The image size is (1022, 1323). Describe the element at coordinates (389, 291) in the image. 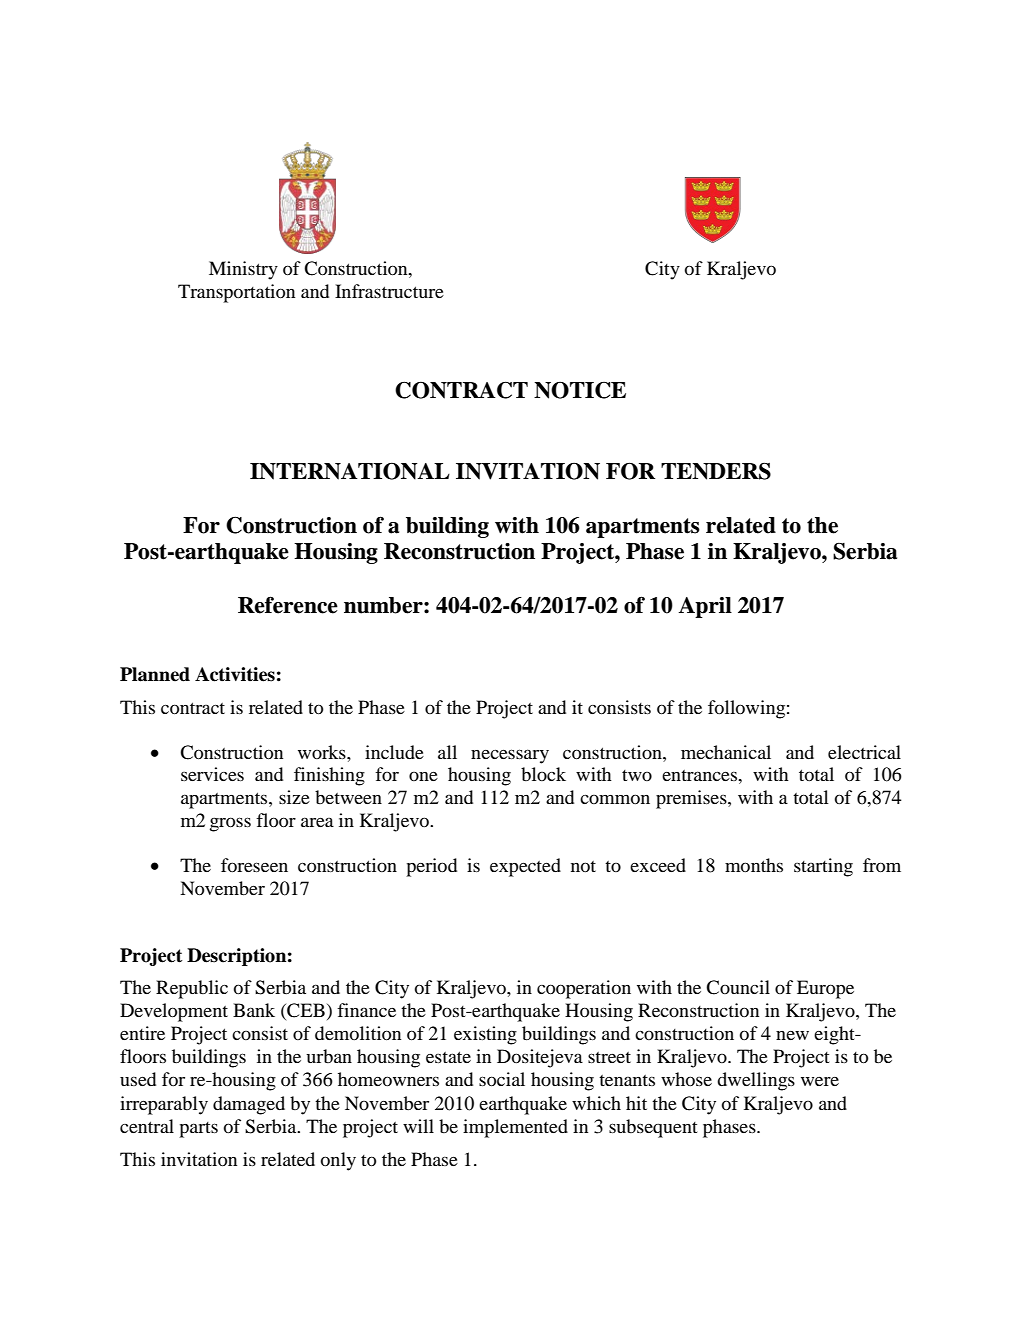

I see `Infrastructure` at that location.
